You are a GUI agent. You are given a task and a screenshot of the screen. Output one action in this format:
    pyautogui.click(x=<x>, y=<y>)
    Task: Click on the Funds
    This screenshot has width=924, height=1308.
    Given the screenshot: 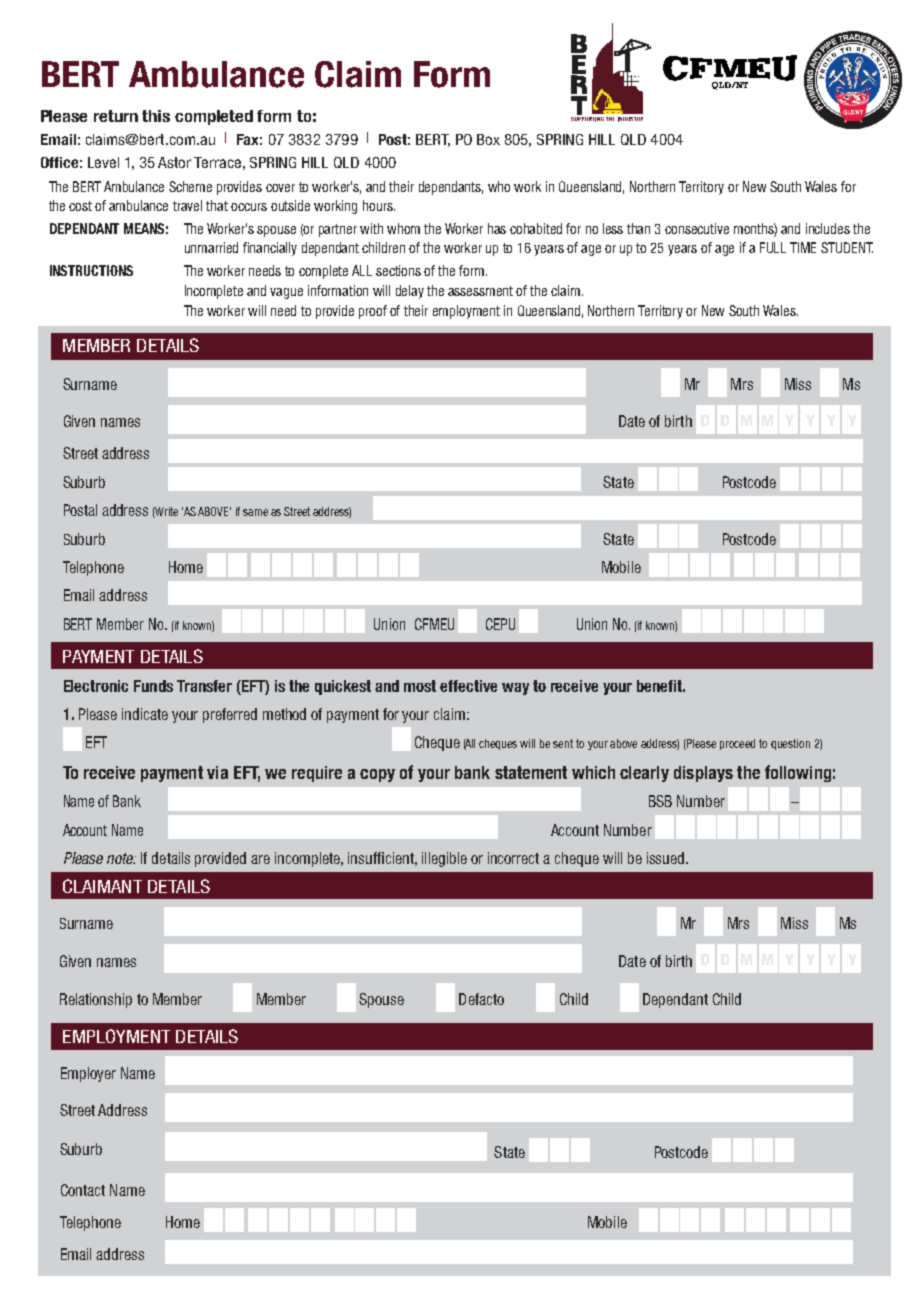 What is the action you would take?
    pyautogui.click(x=153, y=686)
